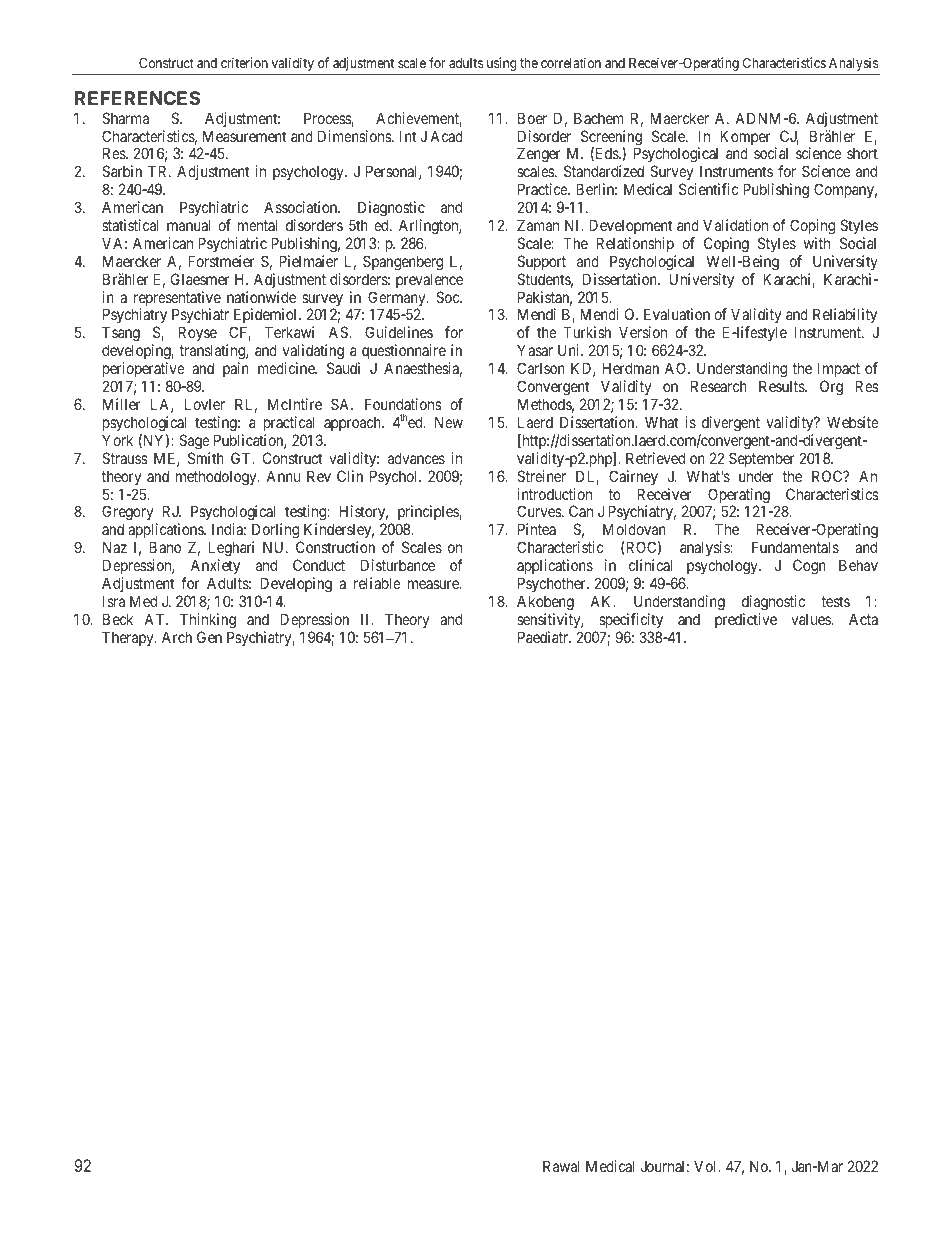 This screenshot has height=1233, width=952. Describe the element at coordinates (208, 621) in the screenshot. I see `Thinking` at that location.
